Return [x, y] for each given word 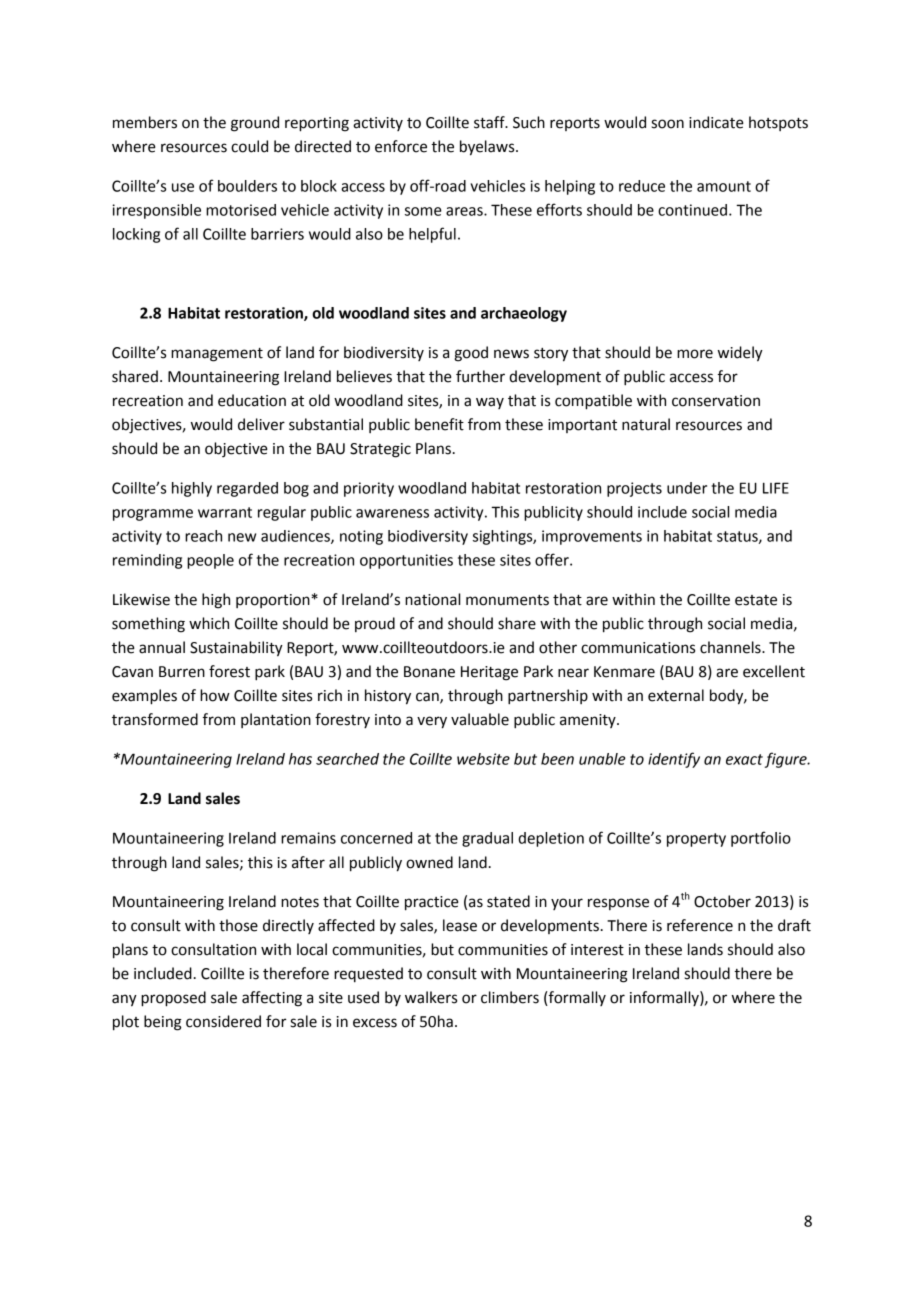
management [217, 355]
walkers [431, 997]
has [300, 759]
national [432, 599]
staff [490, 122]
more [695, 354]
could [249, 146]
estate [756, 600]
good [471, 354]
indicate [716, 122]
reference [700, 925]
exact [744, 759]
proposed [173, 999]
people [210, 561]
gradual [487, 839]
